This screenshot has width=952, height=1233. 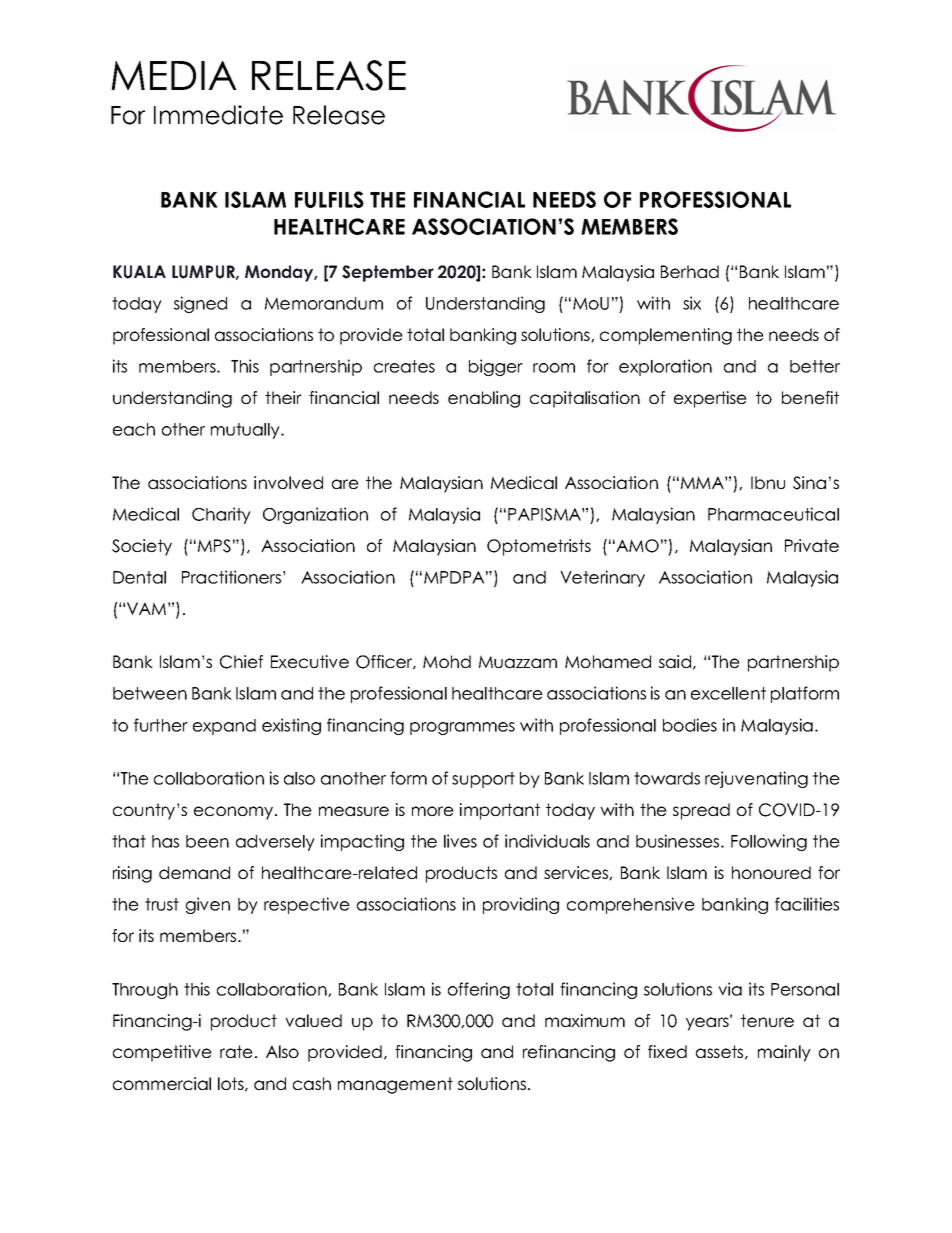 What do you see at coordinates (388, 273) in the screenshot?
I see `September` at bounding box center [388, 273].
